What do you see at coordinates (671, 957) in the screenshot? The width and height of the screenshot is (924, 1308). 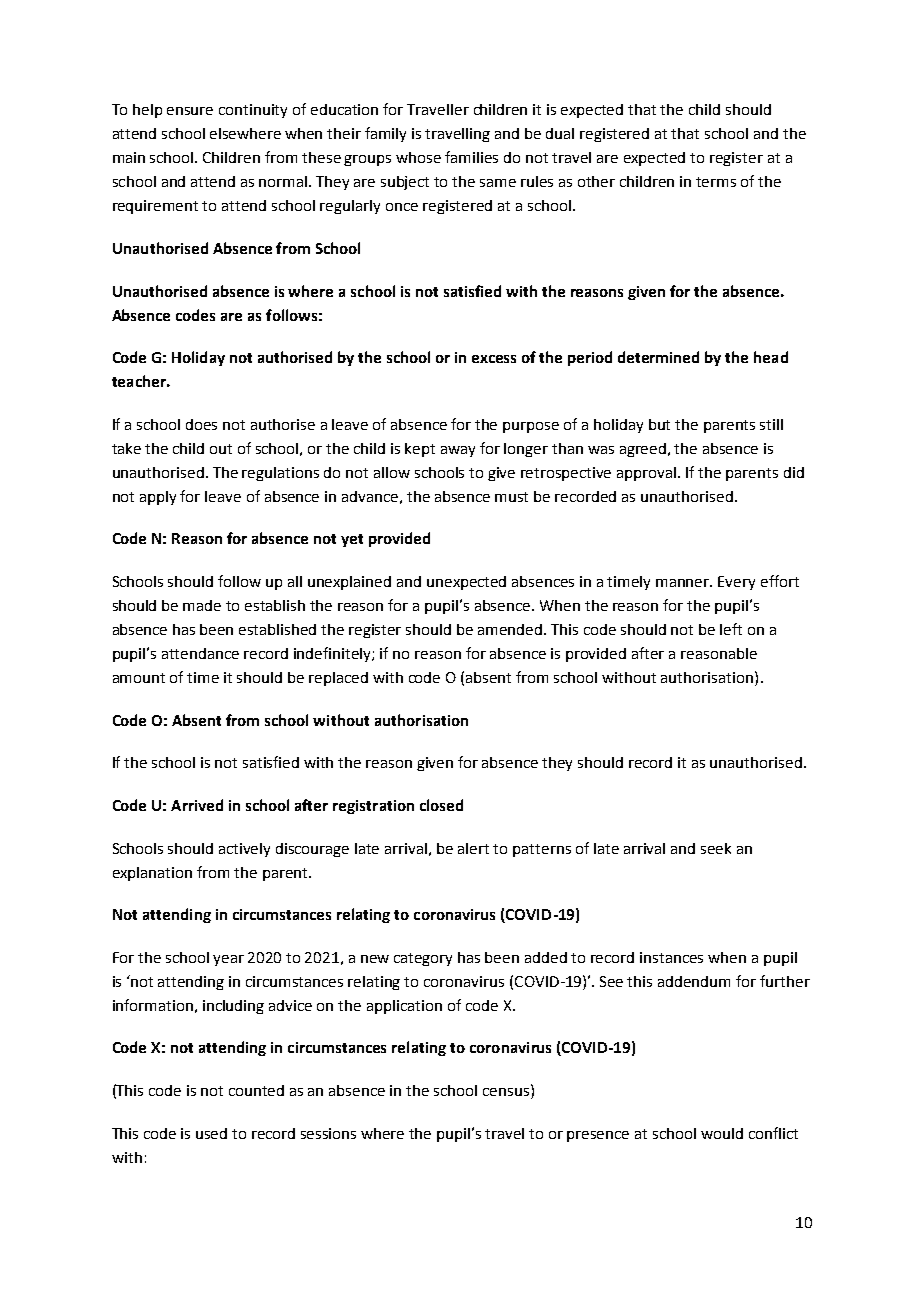 I see `instances` at bounding box center [671, 957].
